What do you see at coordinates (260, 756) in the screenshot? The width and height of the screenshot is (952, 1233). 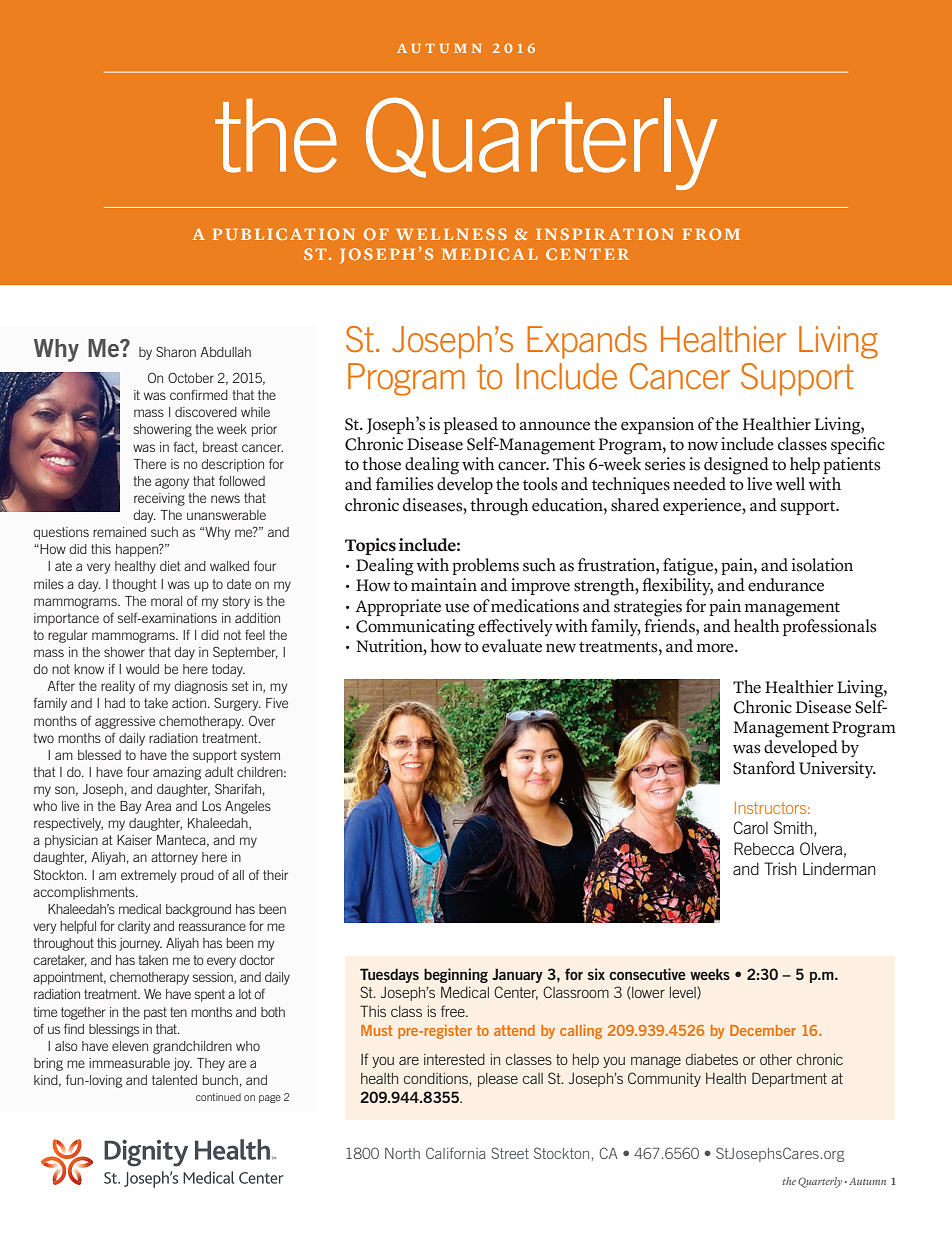 I see `system` at bounding box center [260, 756].
